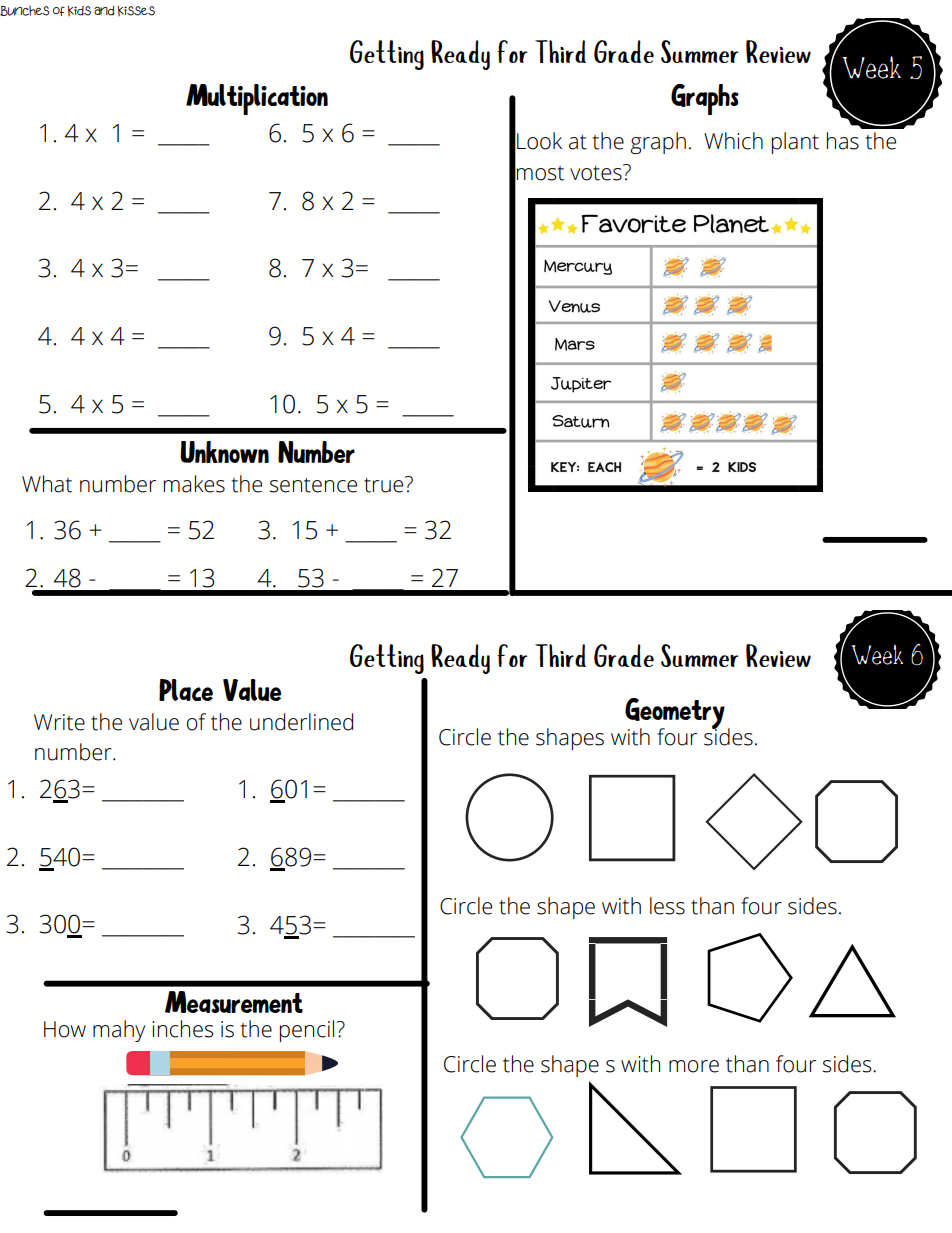 Image resolution: width=952 pixels, height=1233 pixels. I want to click on less, so click(667, 906).
